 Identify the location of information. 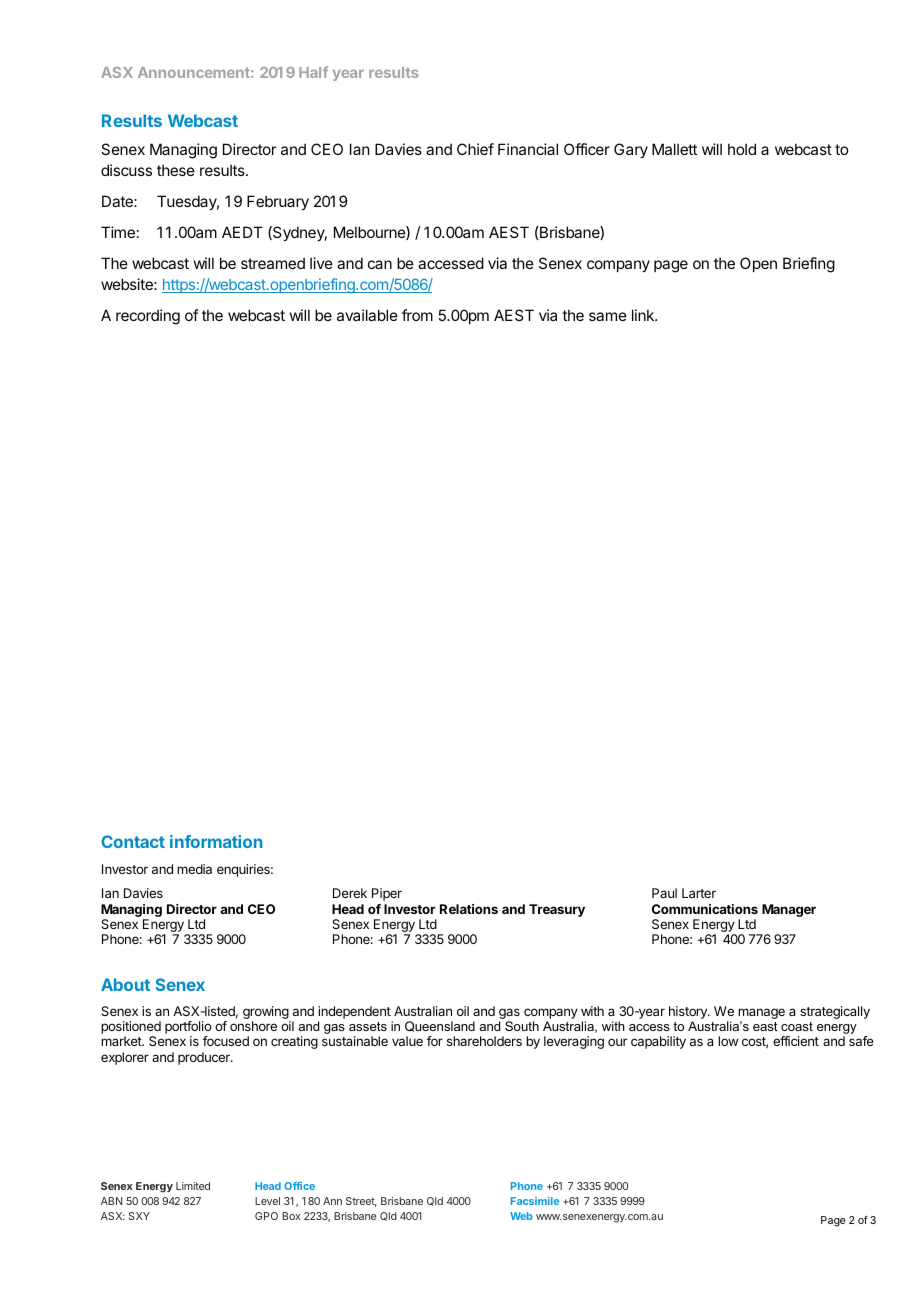
(216, 841).
